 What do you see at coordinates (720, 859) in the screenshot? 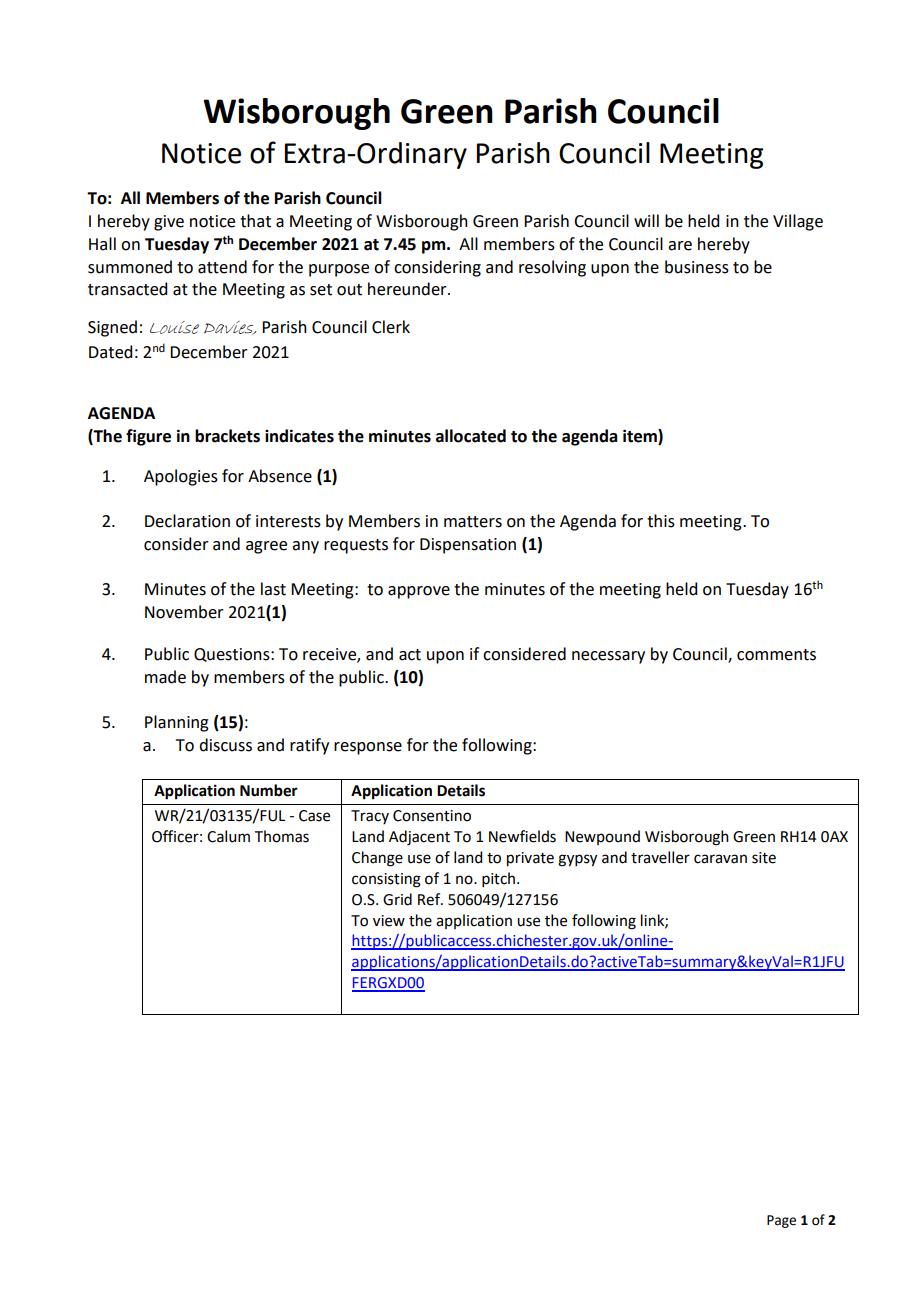
I see `caravan` at bounding box center [720, 859].
